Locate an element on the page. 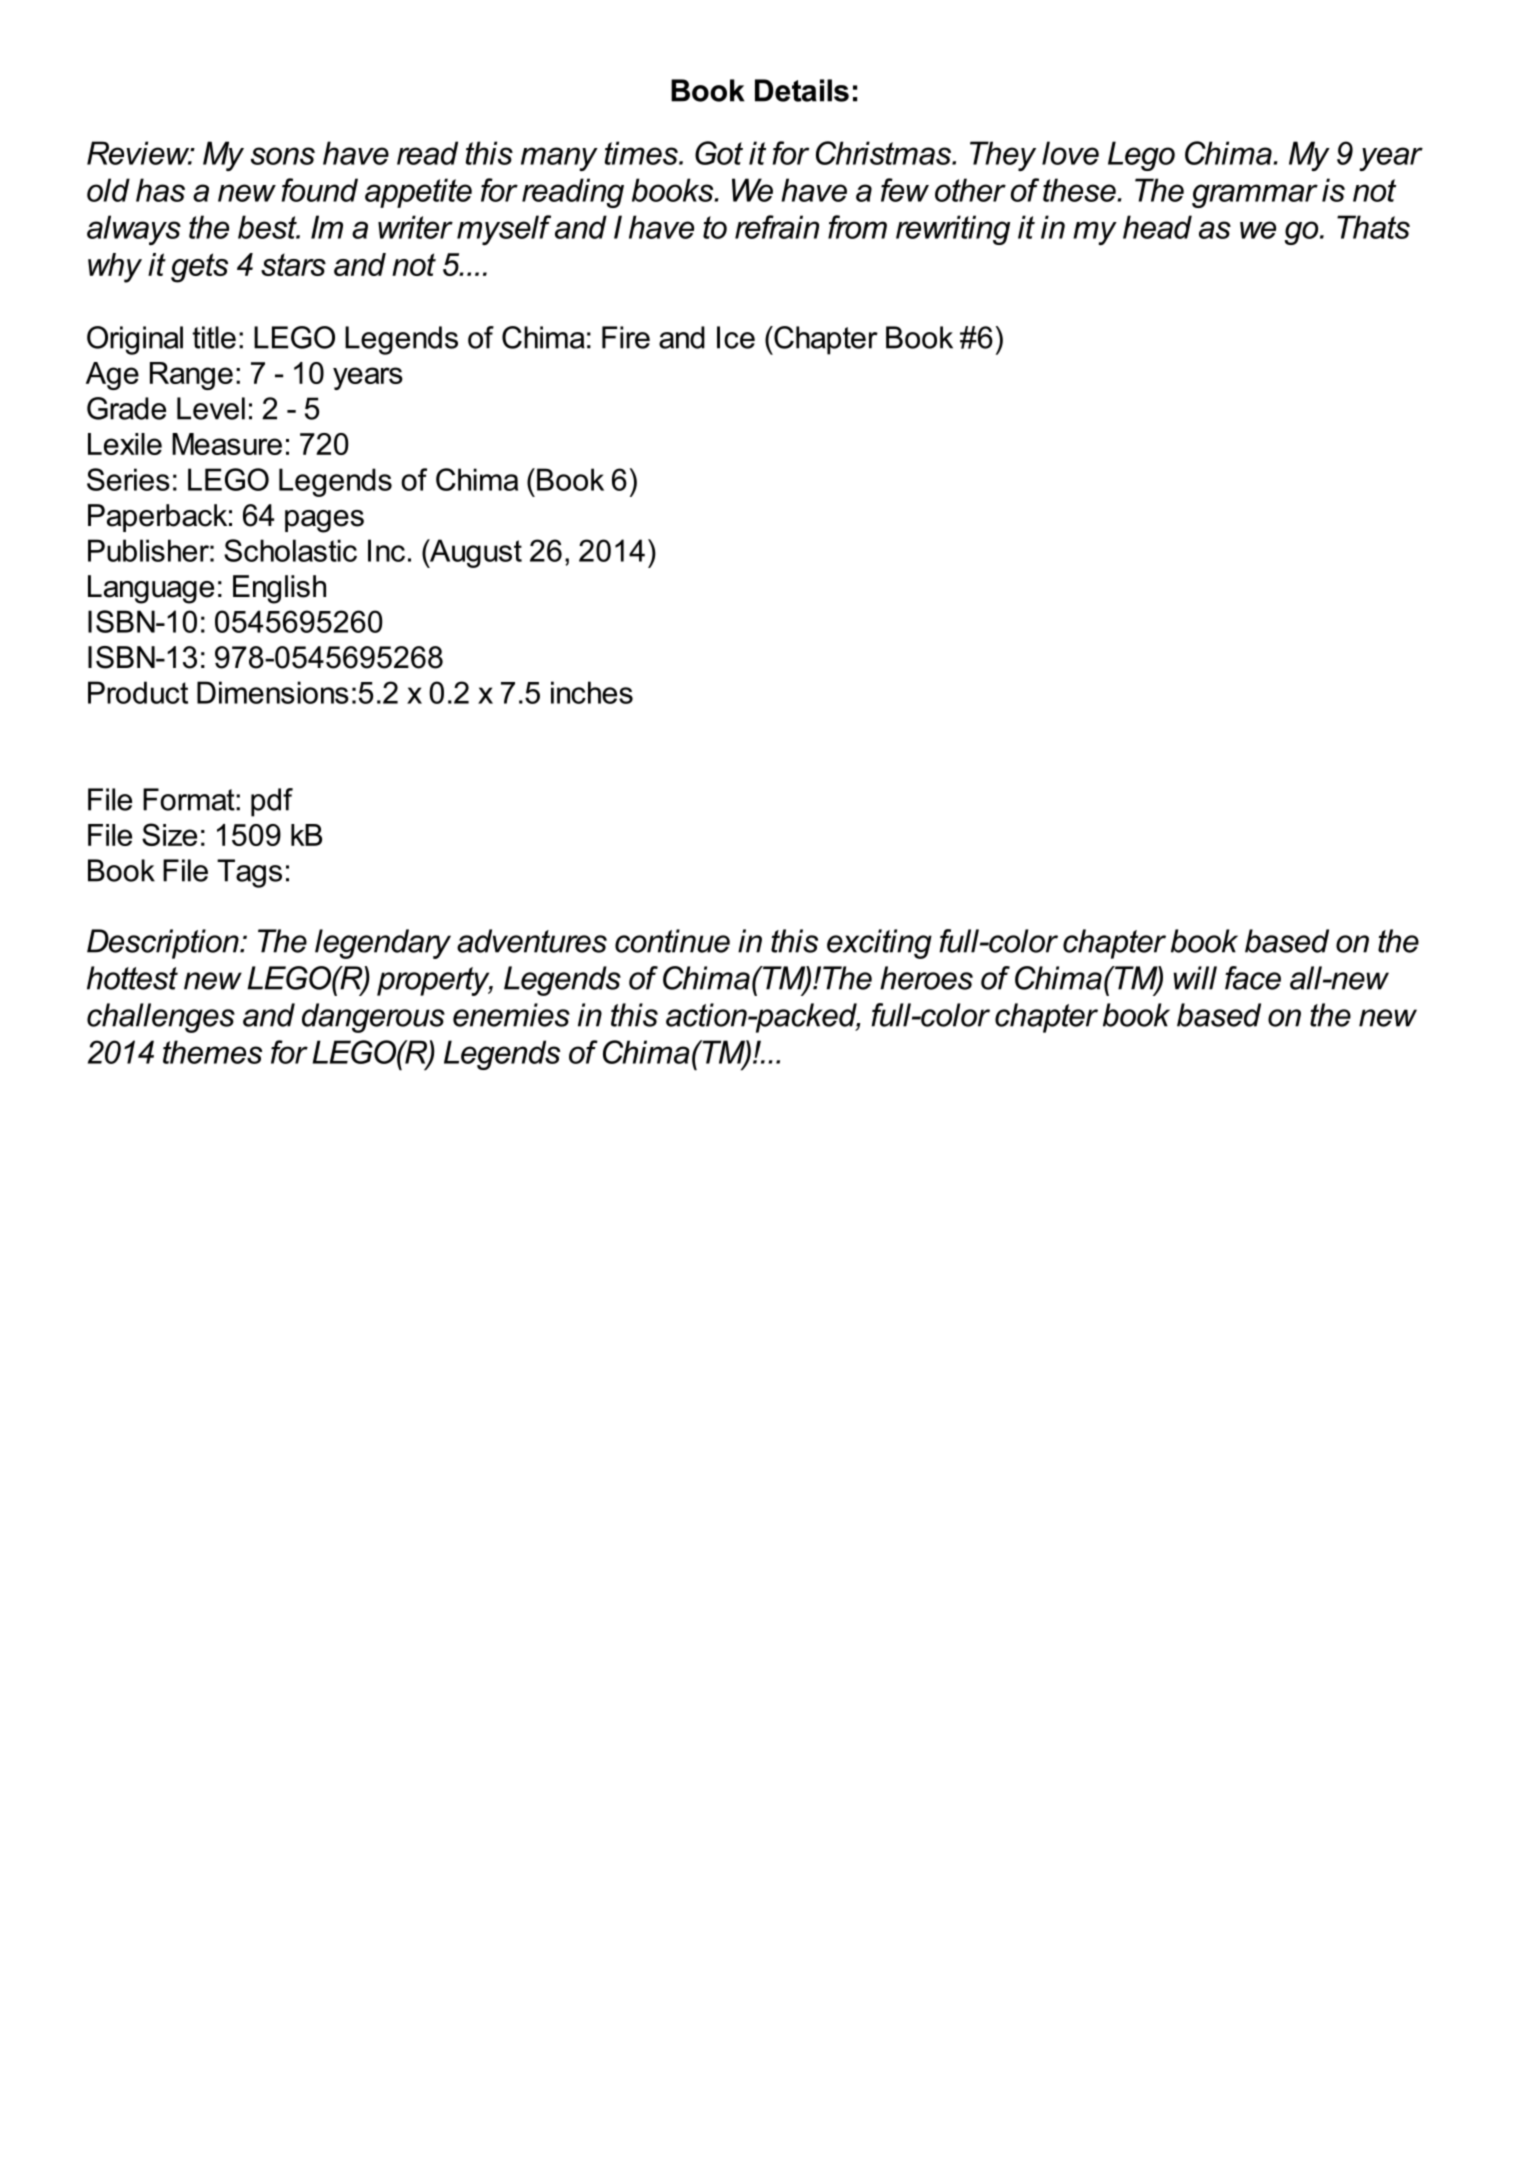  love is located at coordinates (1070, 153).
